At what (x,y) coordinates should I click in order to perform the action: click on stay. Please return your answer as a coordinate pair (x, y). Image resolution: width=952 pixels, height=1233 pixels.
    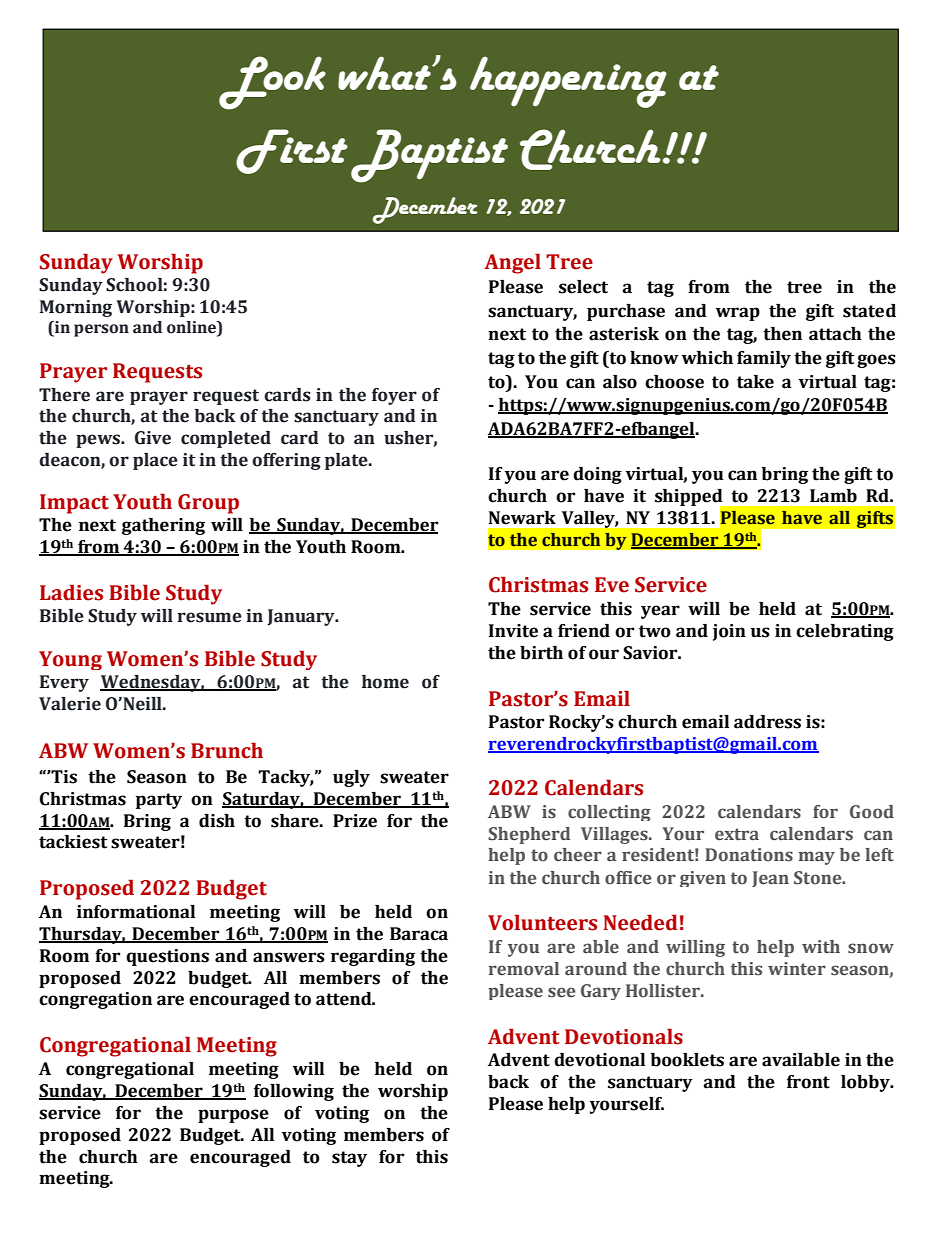
    Looking at the image, I should click on (349, 1159).
